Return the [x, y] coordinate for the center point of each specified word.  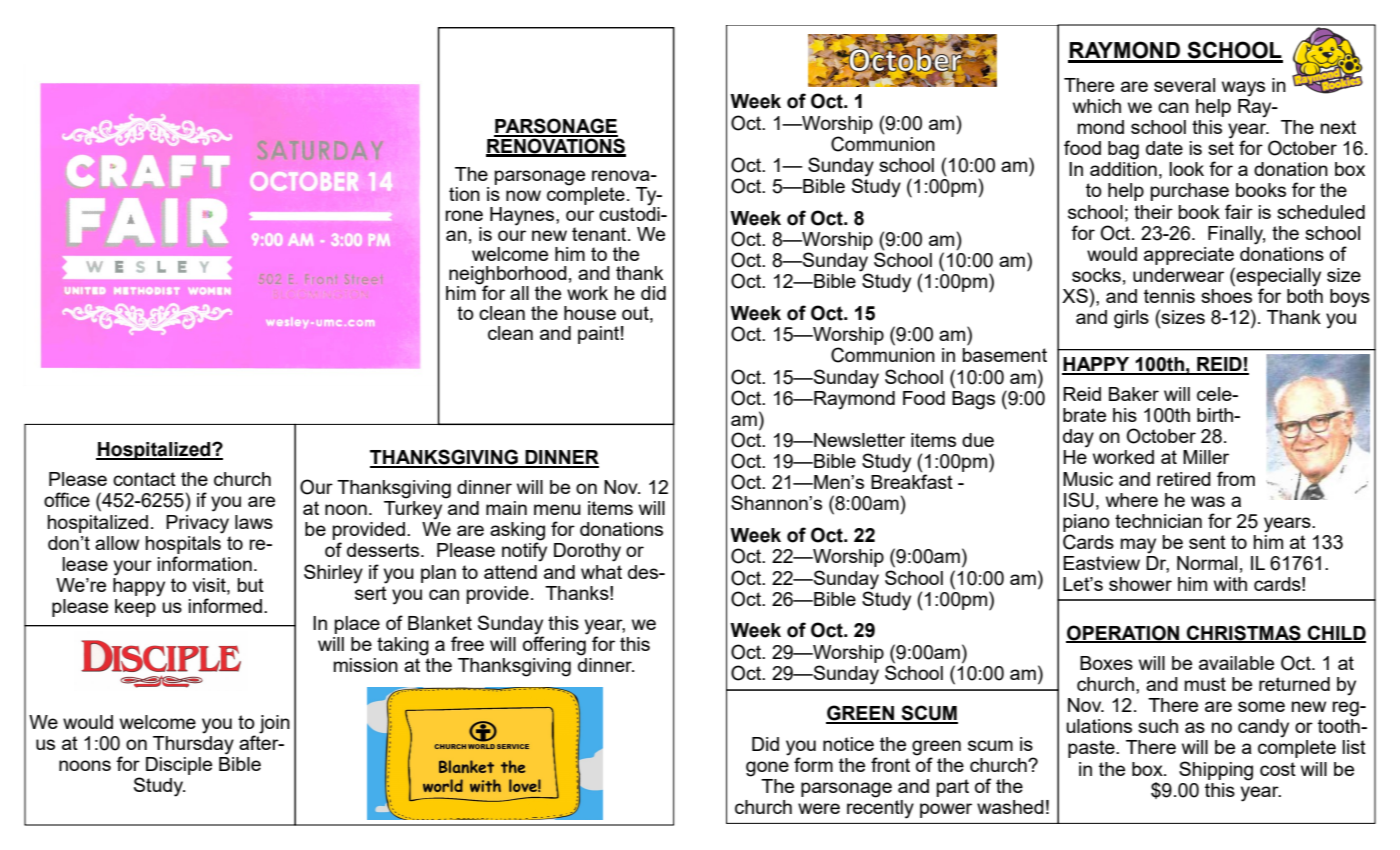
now [523, 195]
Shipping [1216, 771]
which [1097, 106]
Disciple [179, 766]
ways [1243, 89]
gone [767, 769]
